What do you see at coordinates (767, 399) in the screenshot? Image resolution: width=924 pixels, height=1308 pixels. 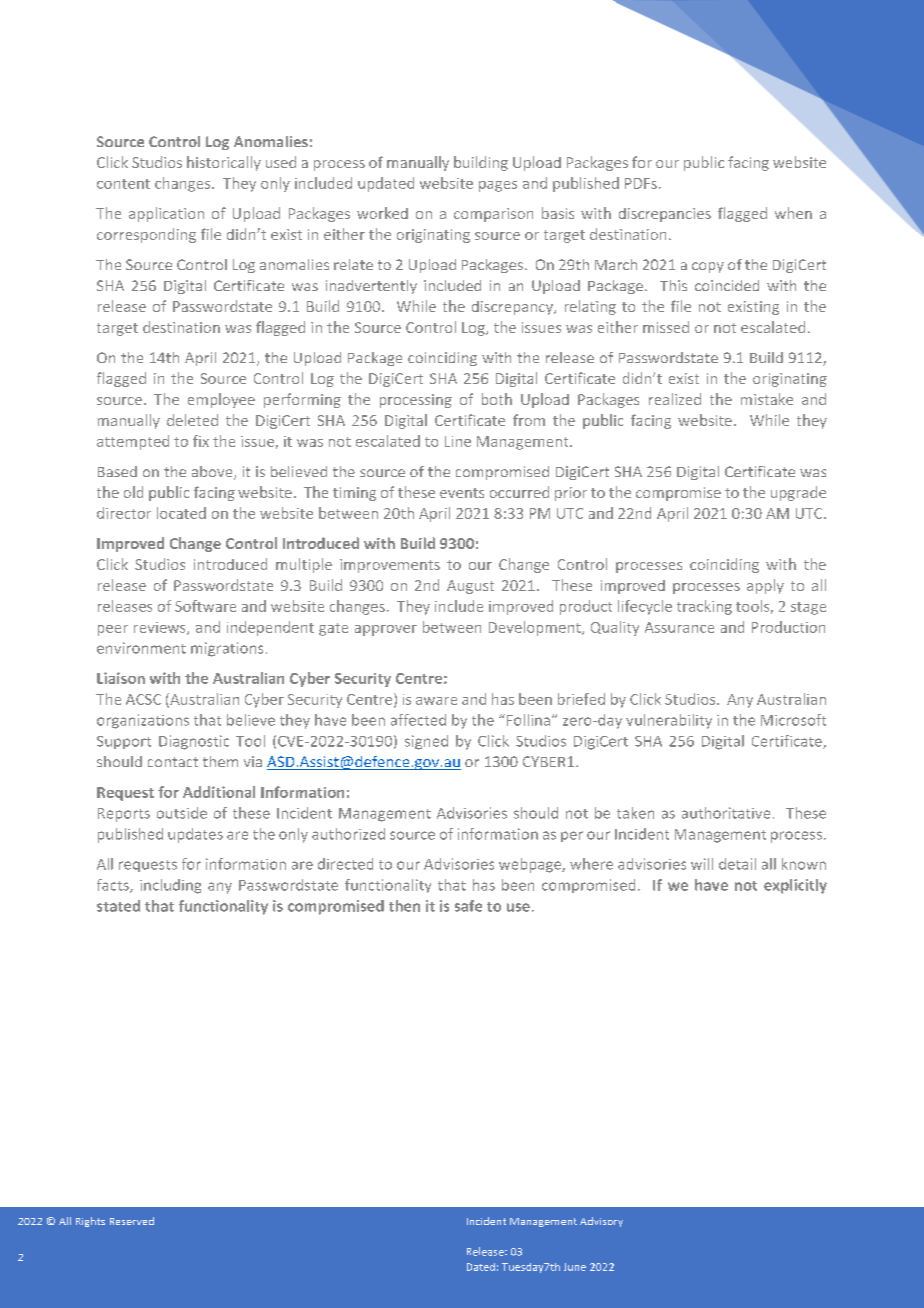 I see `mistake` at bounding box center [767, 399].
